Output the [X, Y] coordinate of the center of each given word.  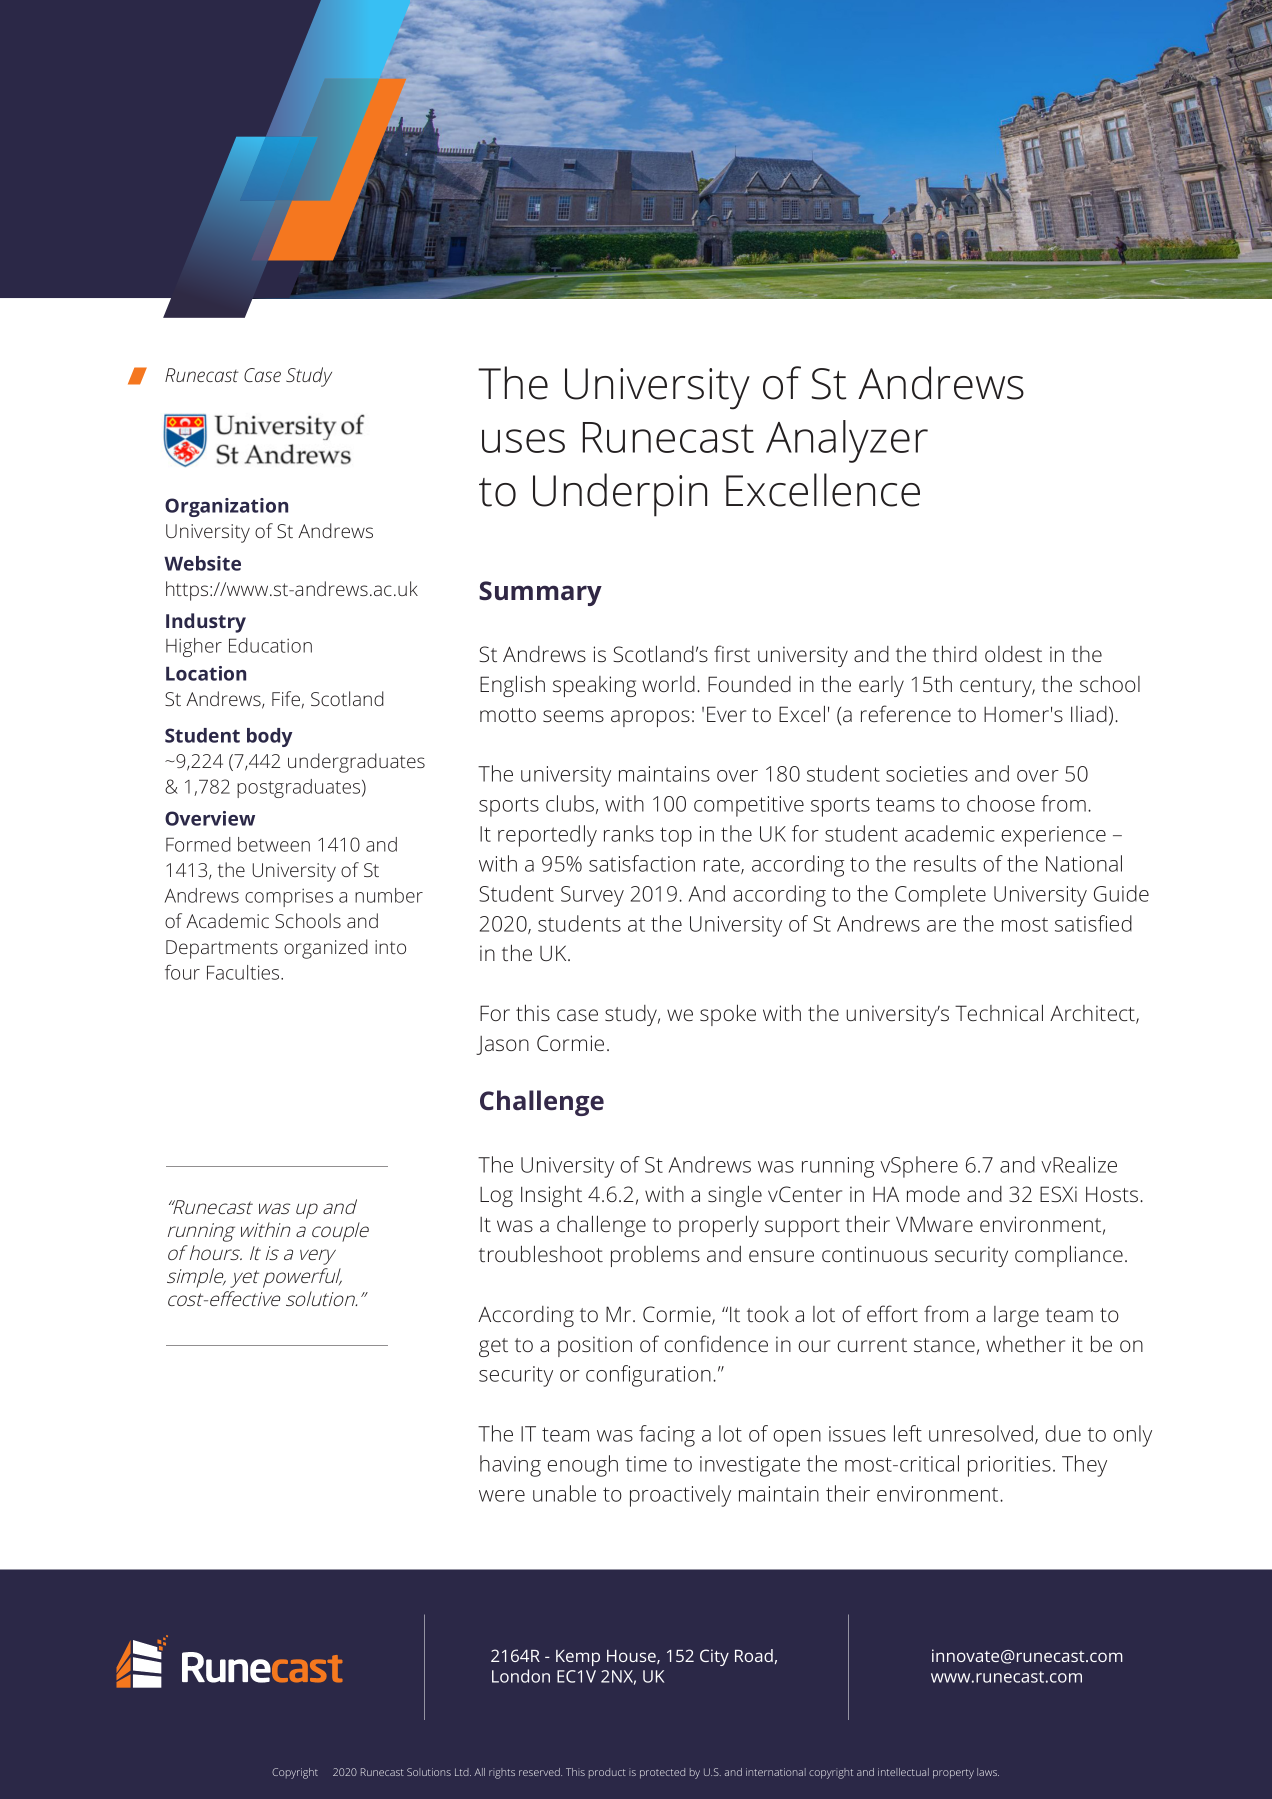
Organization [226, 507]
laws [988, 1772]
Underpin [620, 495]
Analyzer [847, 441]
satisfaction [642, 863]
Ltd [463, 1772]
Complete [940, 896]
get [493, 1347]
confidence [716, 1343]
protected [662, 1773]
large [1016, 1316]
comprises [289, 897]
